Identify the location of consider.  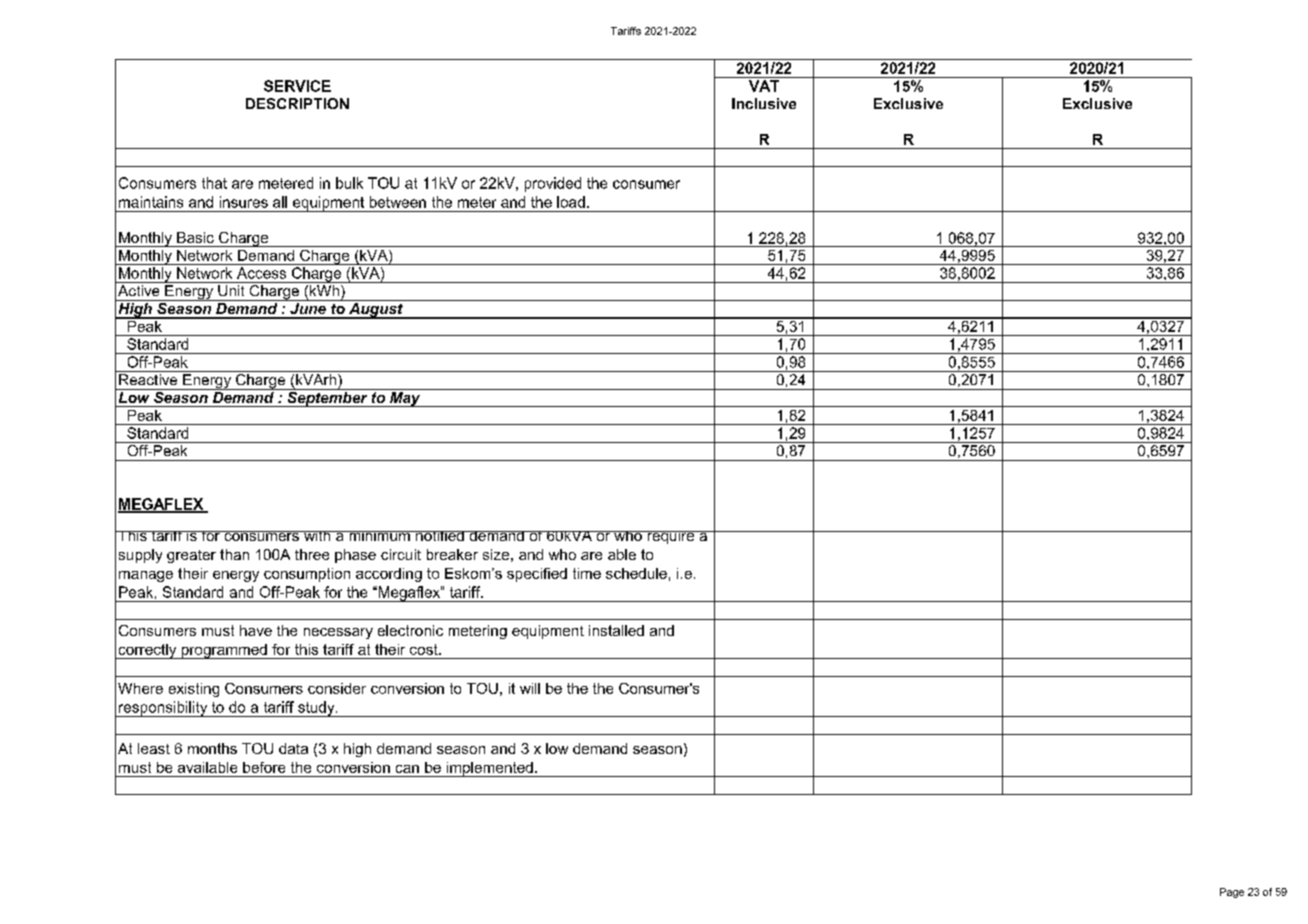
(337, 688).
